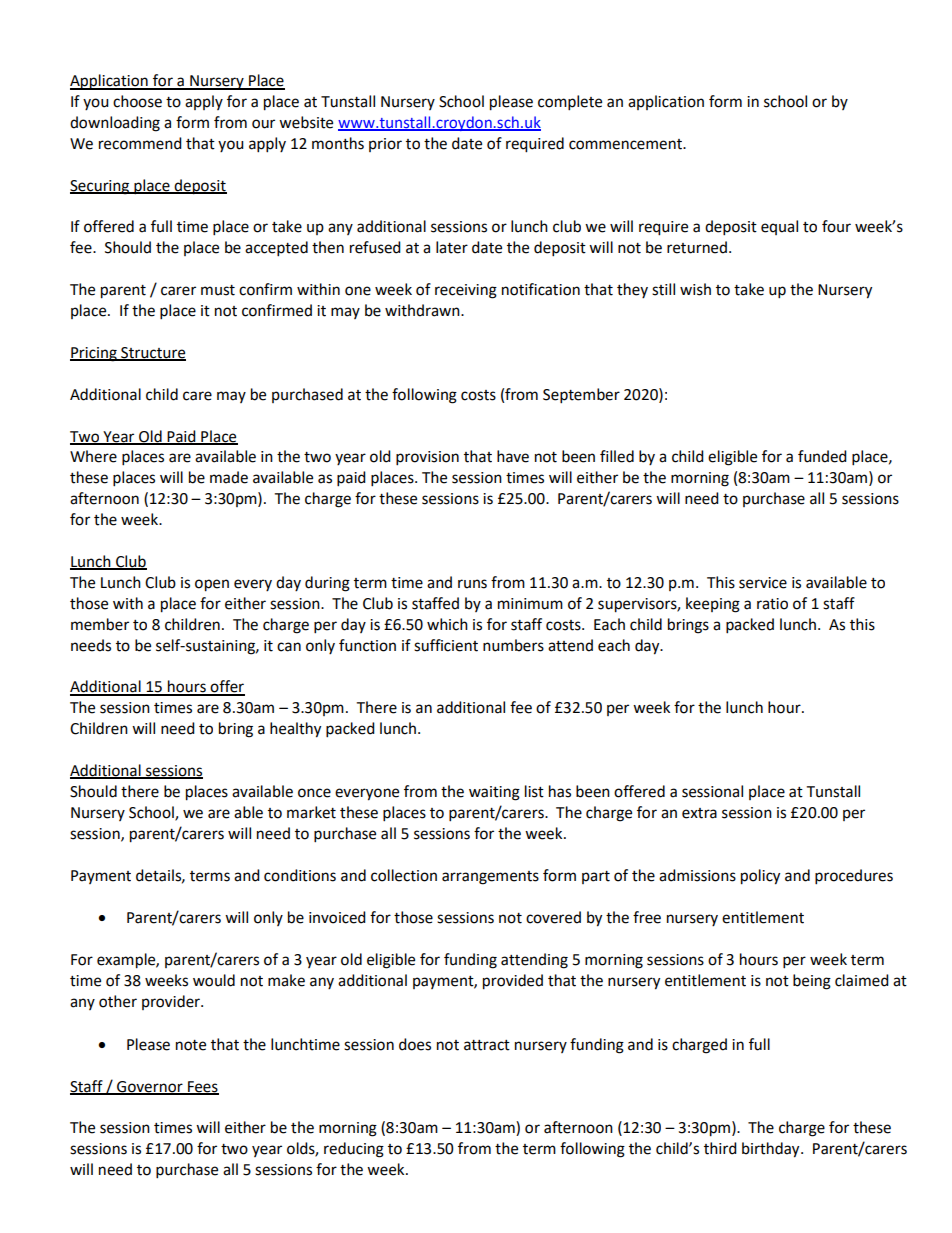  Describe the element at coordinates (152, 353) in the image. I see `Structure` at that location.
